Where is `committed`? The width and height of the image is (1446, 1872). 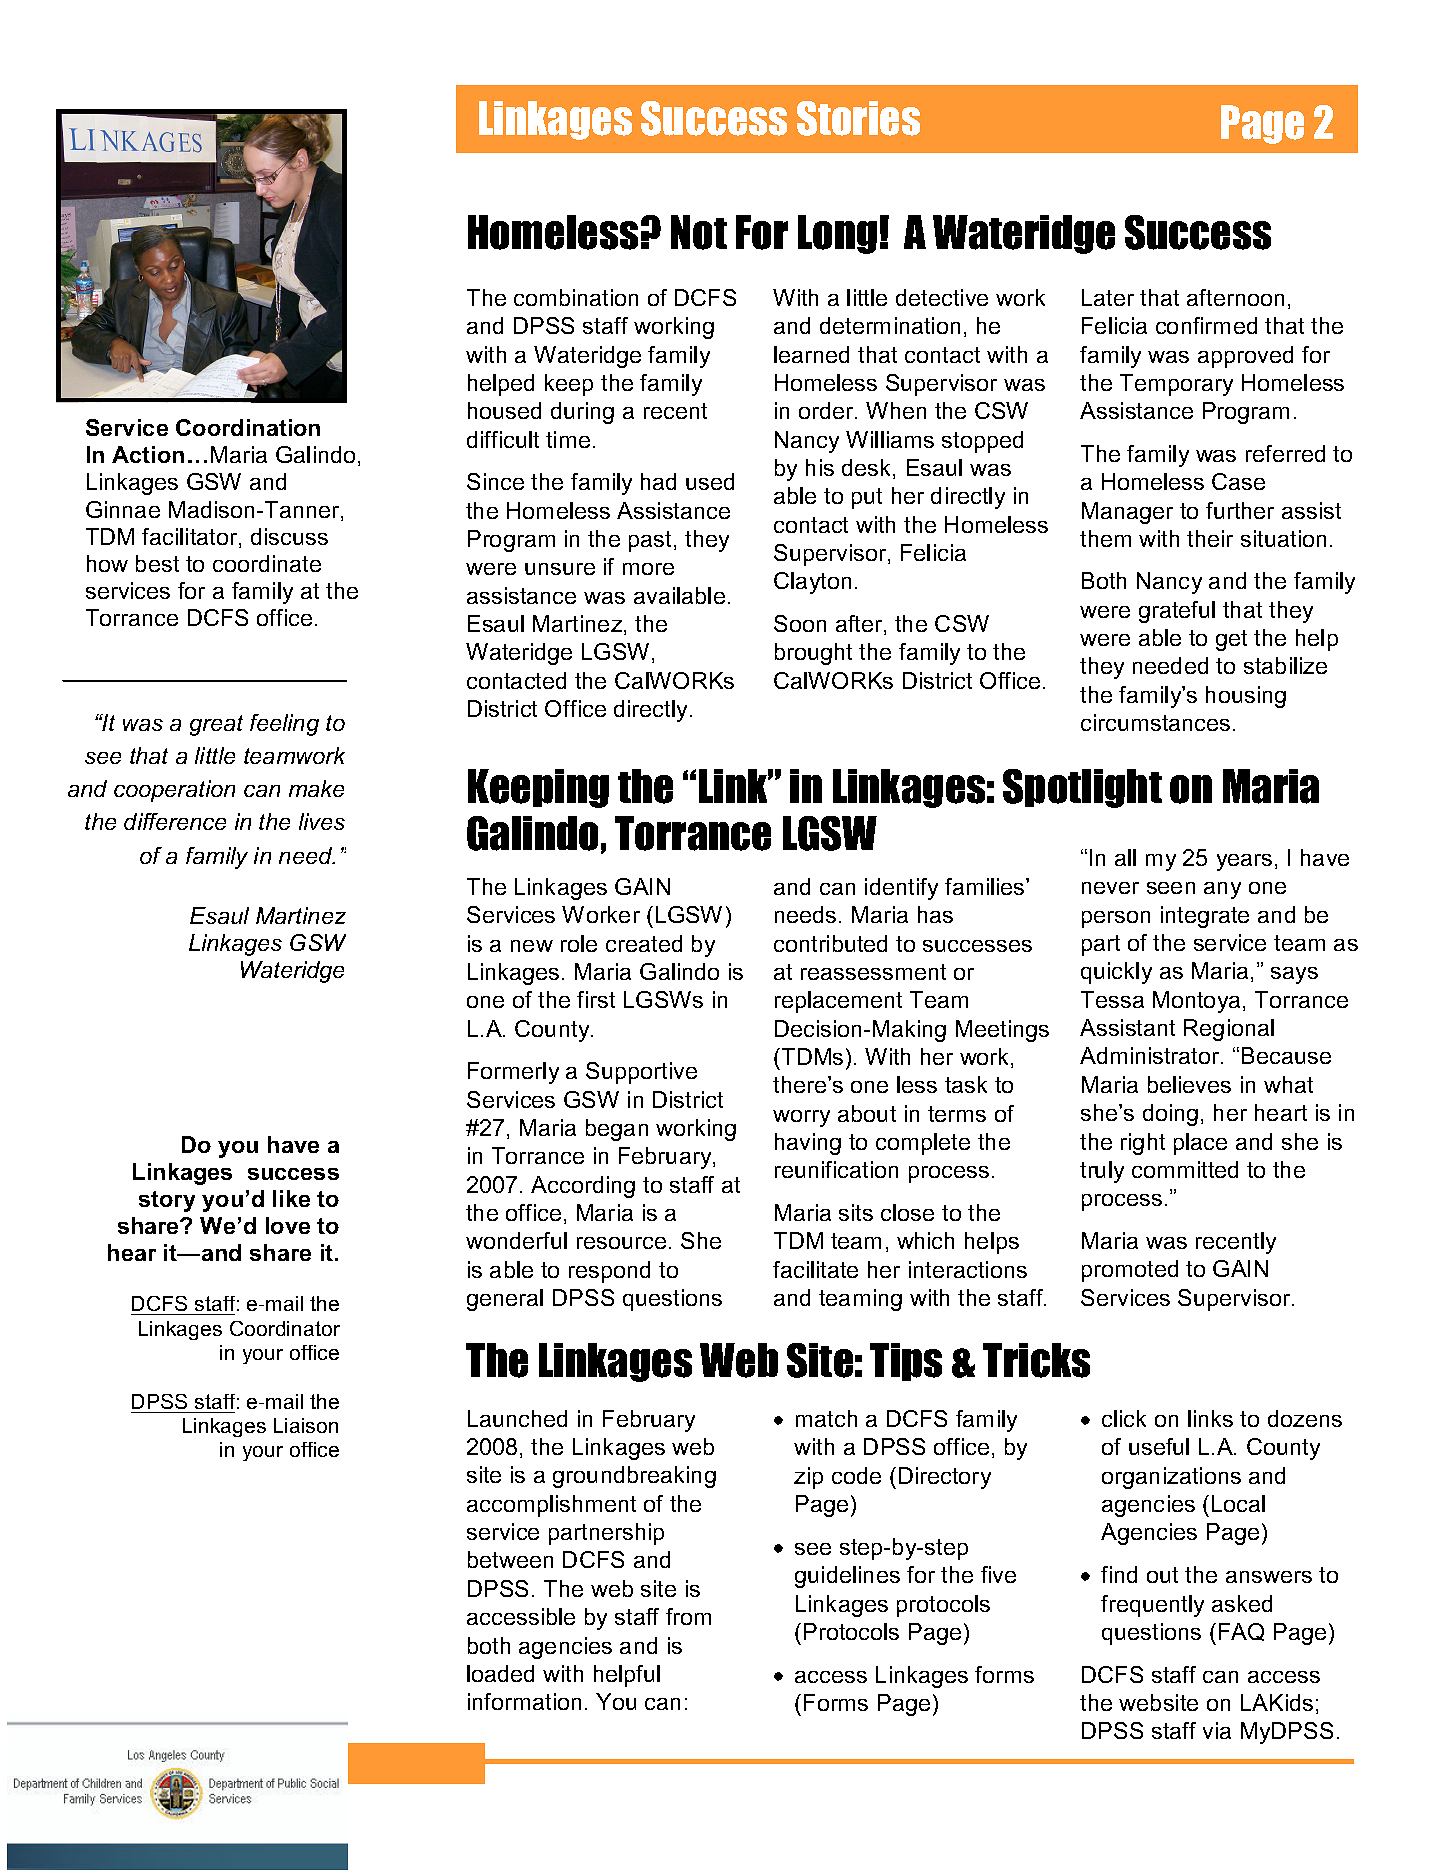
committed is located at coordinates (1185, 1169).
